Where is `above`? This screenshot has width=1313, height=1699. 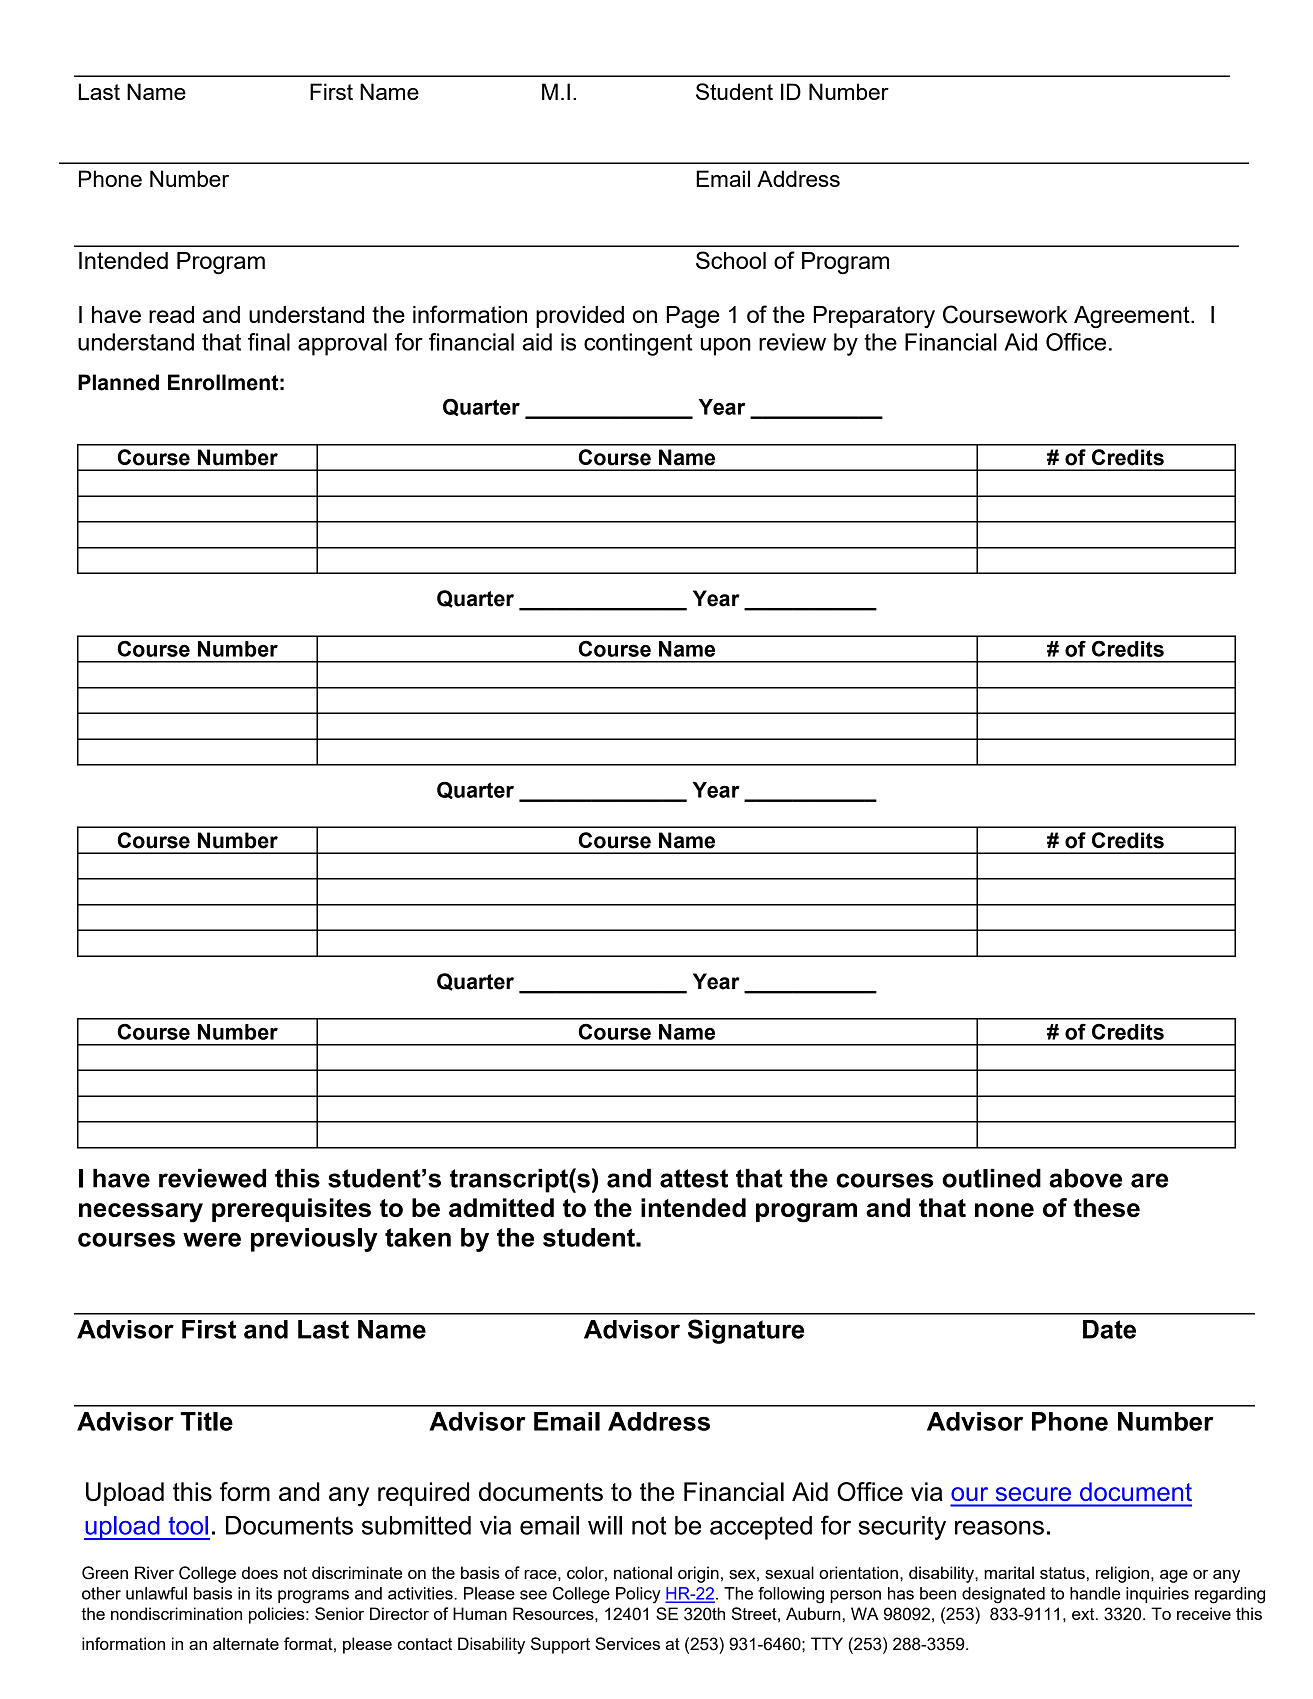 above is located at coordinates (1085, 1178).
